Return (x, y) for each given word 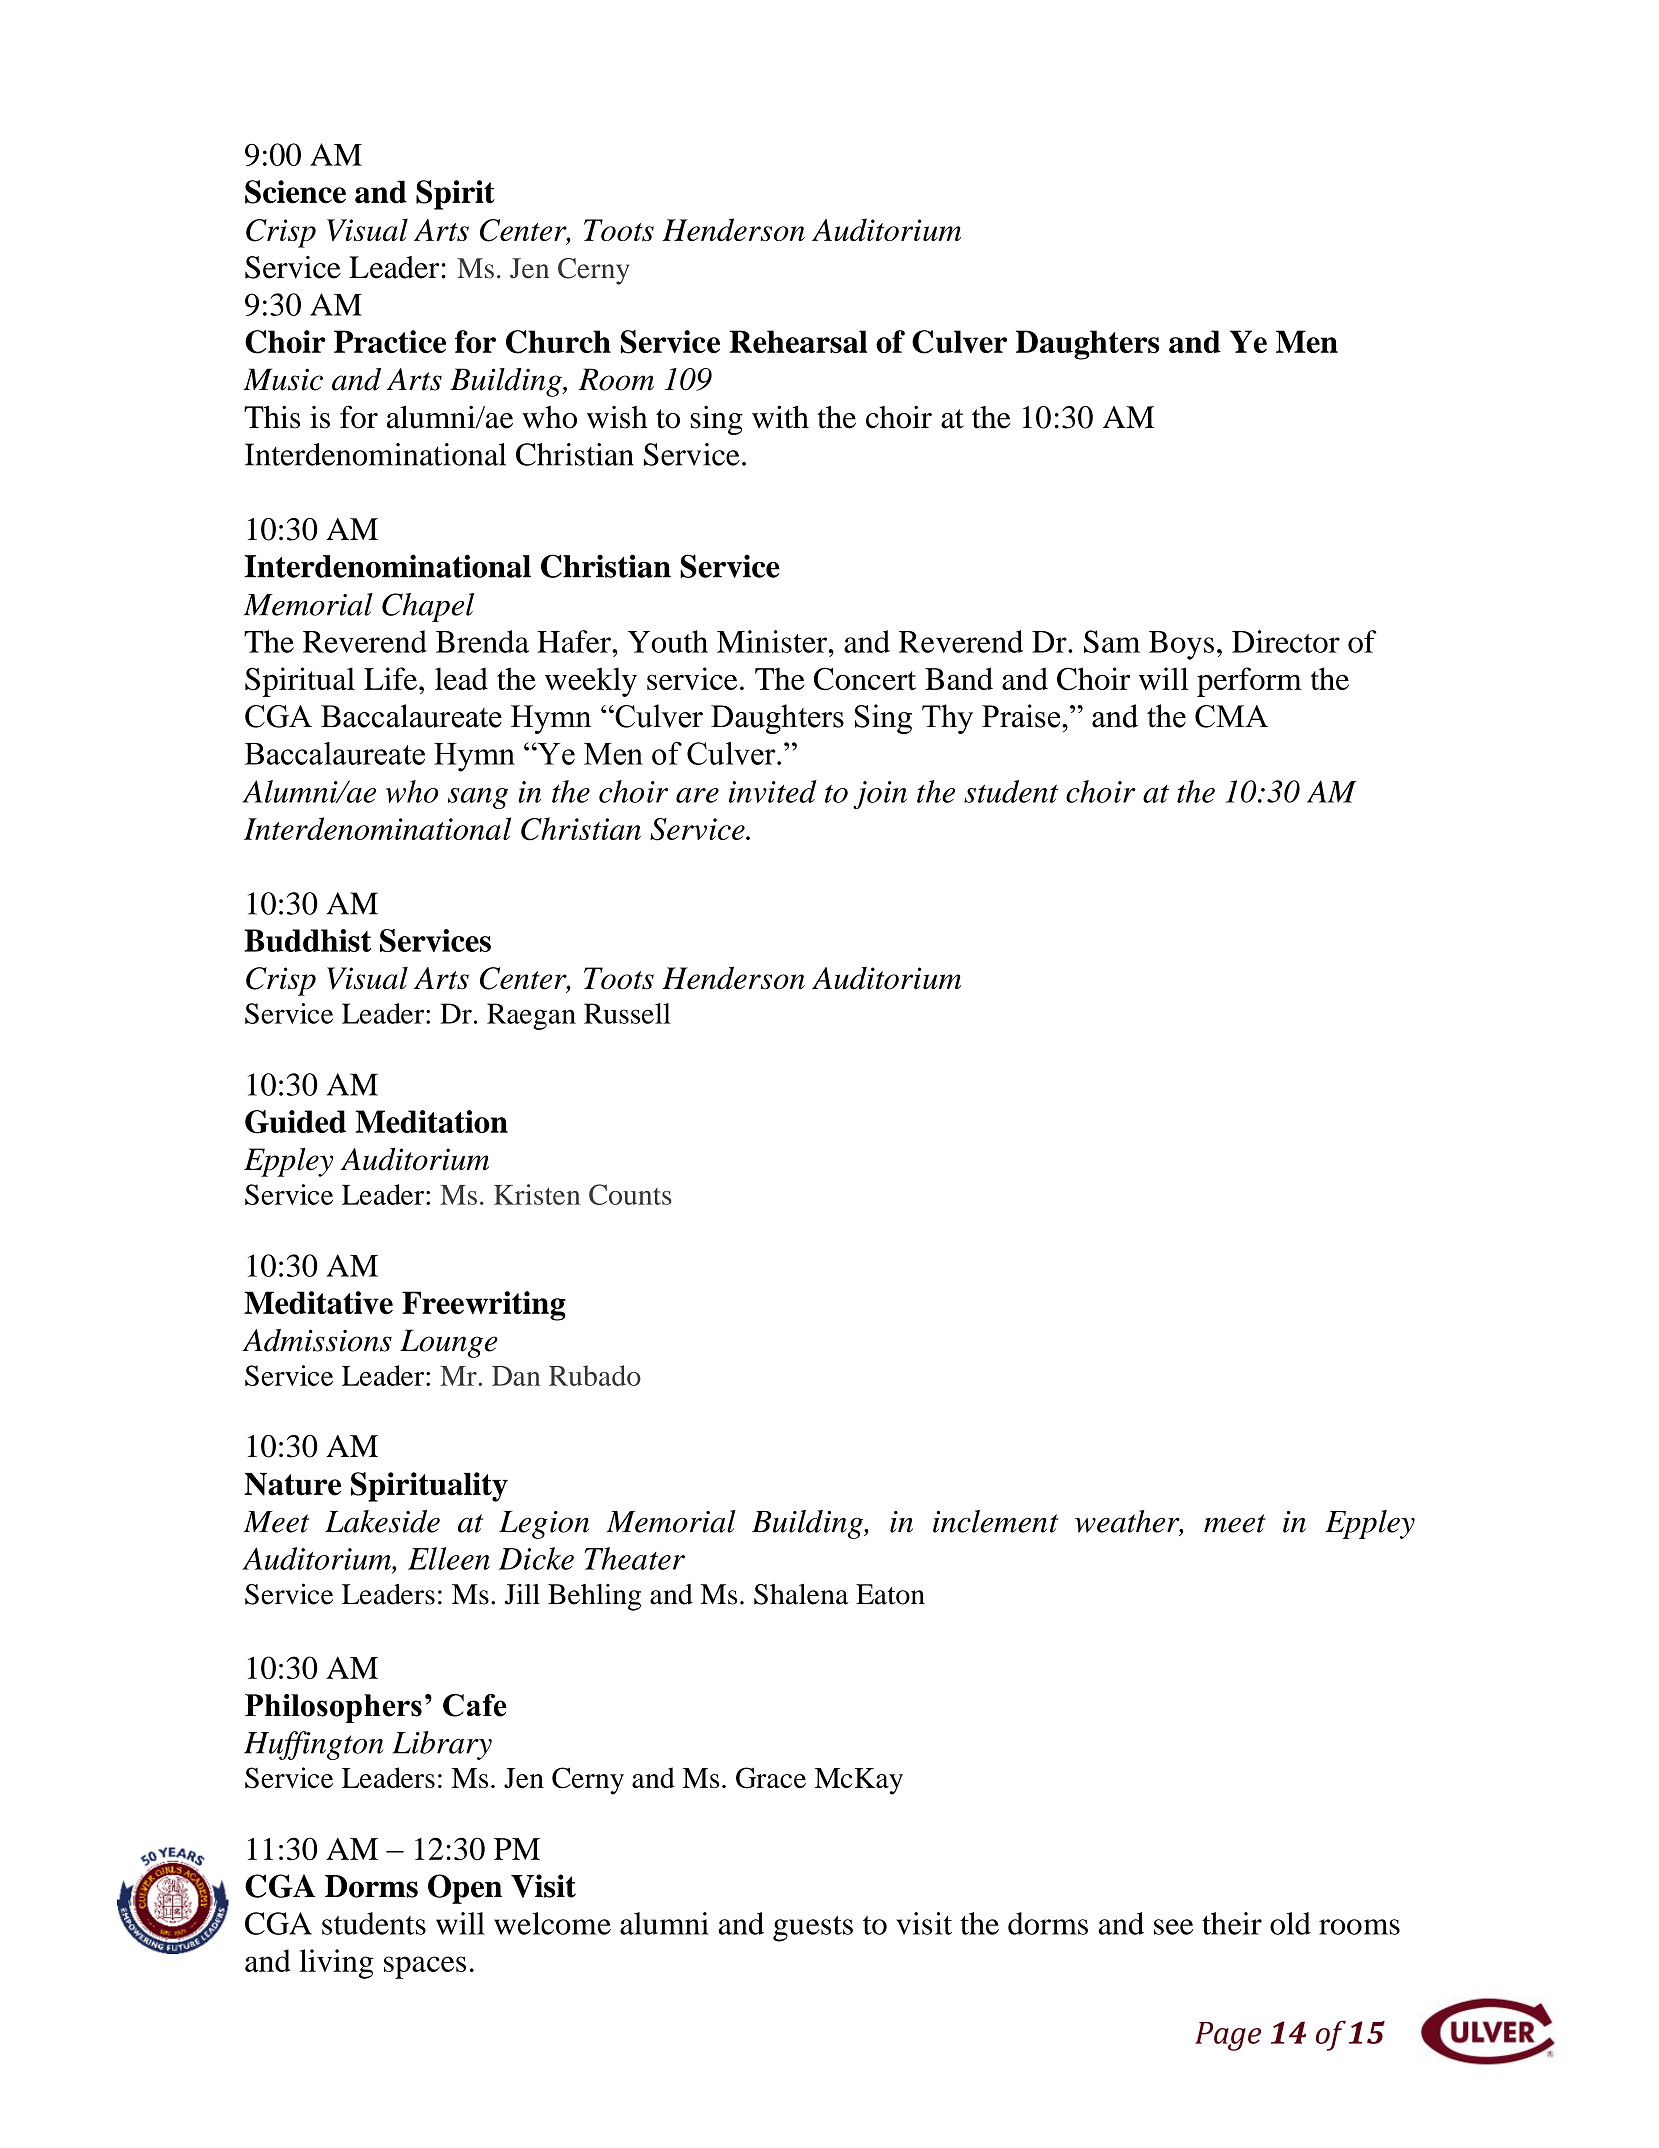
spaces (425, 1967)
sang (478, 798)
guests (813, 1929)
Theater (635, 1558)
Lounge (449, 1343)
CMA (1231, 716)
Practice (390, 341)
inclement (995, 1521)
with (780, 417)
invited (773, 791)
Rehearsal (798, 341)
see (1173, 1927)
